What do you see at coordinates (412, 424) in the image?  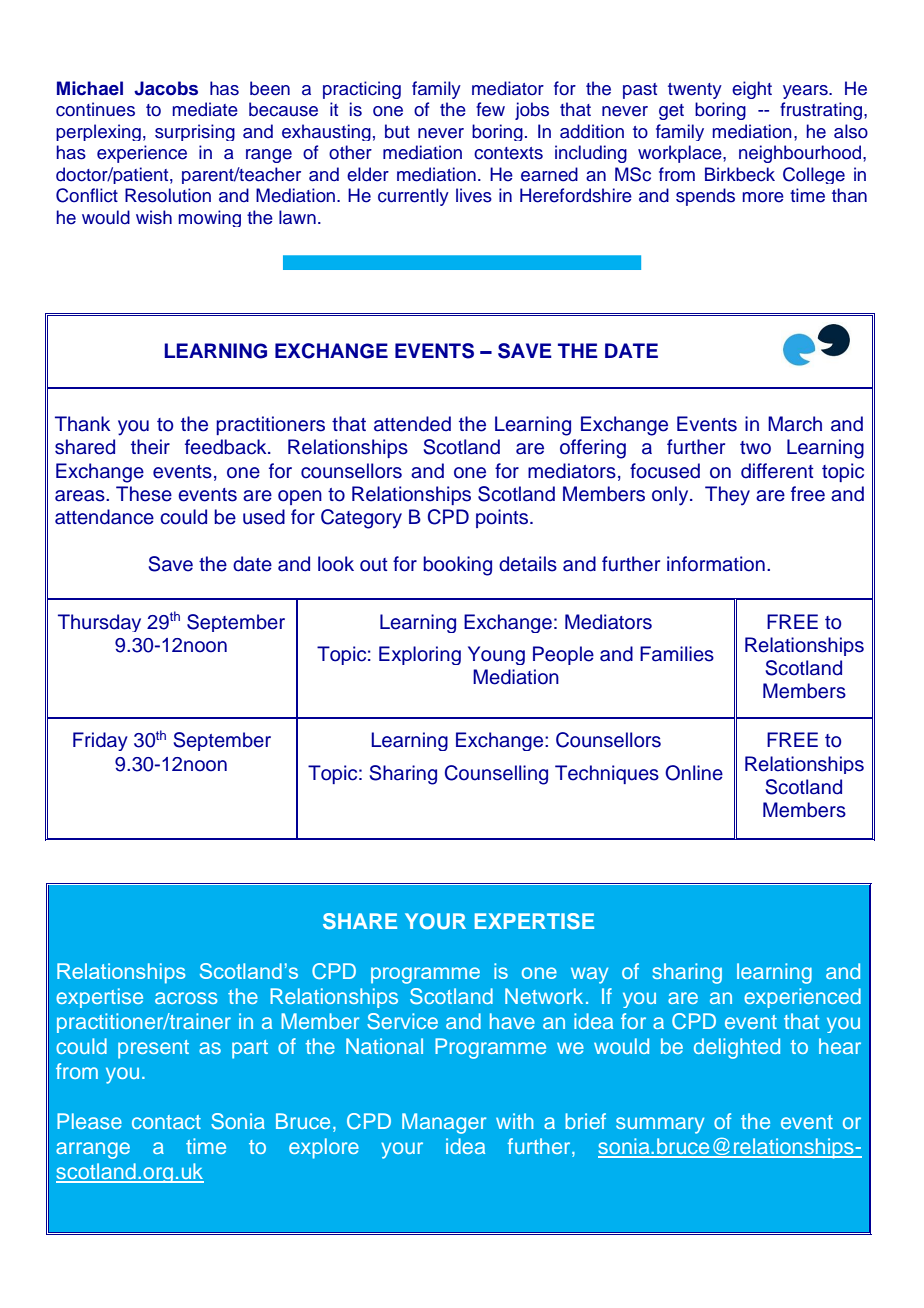 I see `attended` at bounding box center [412, 424].
